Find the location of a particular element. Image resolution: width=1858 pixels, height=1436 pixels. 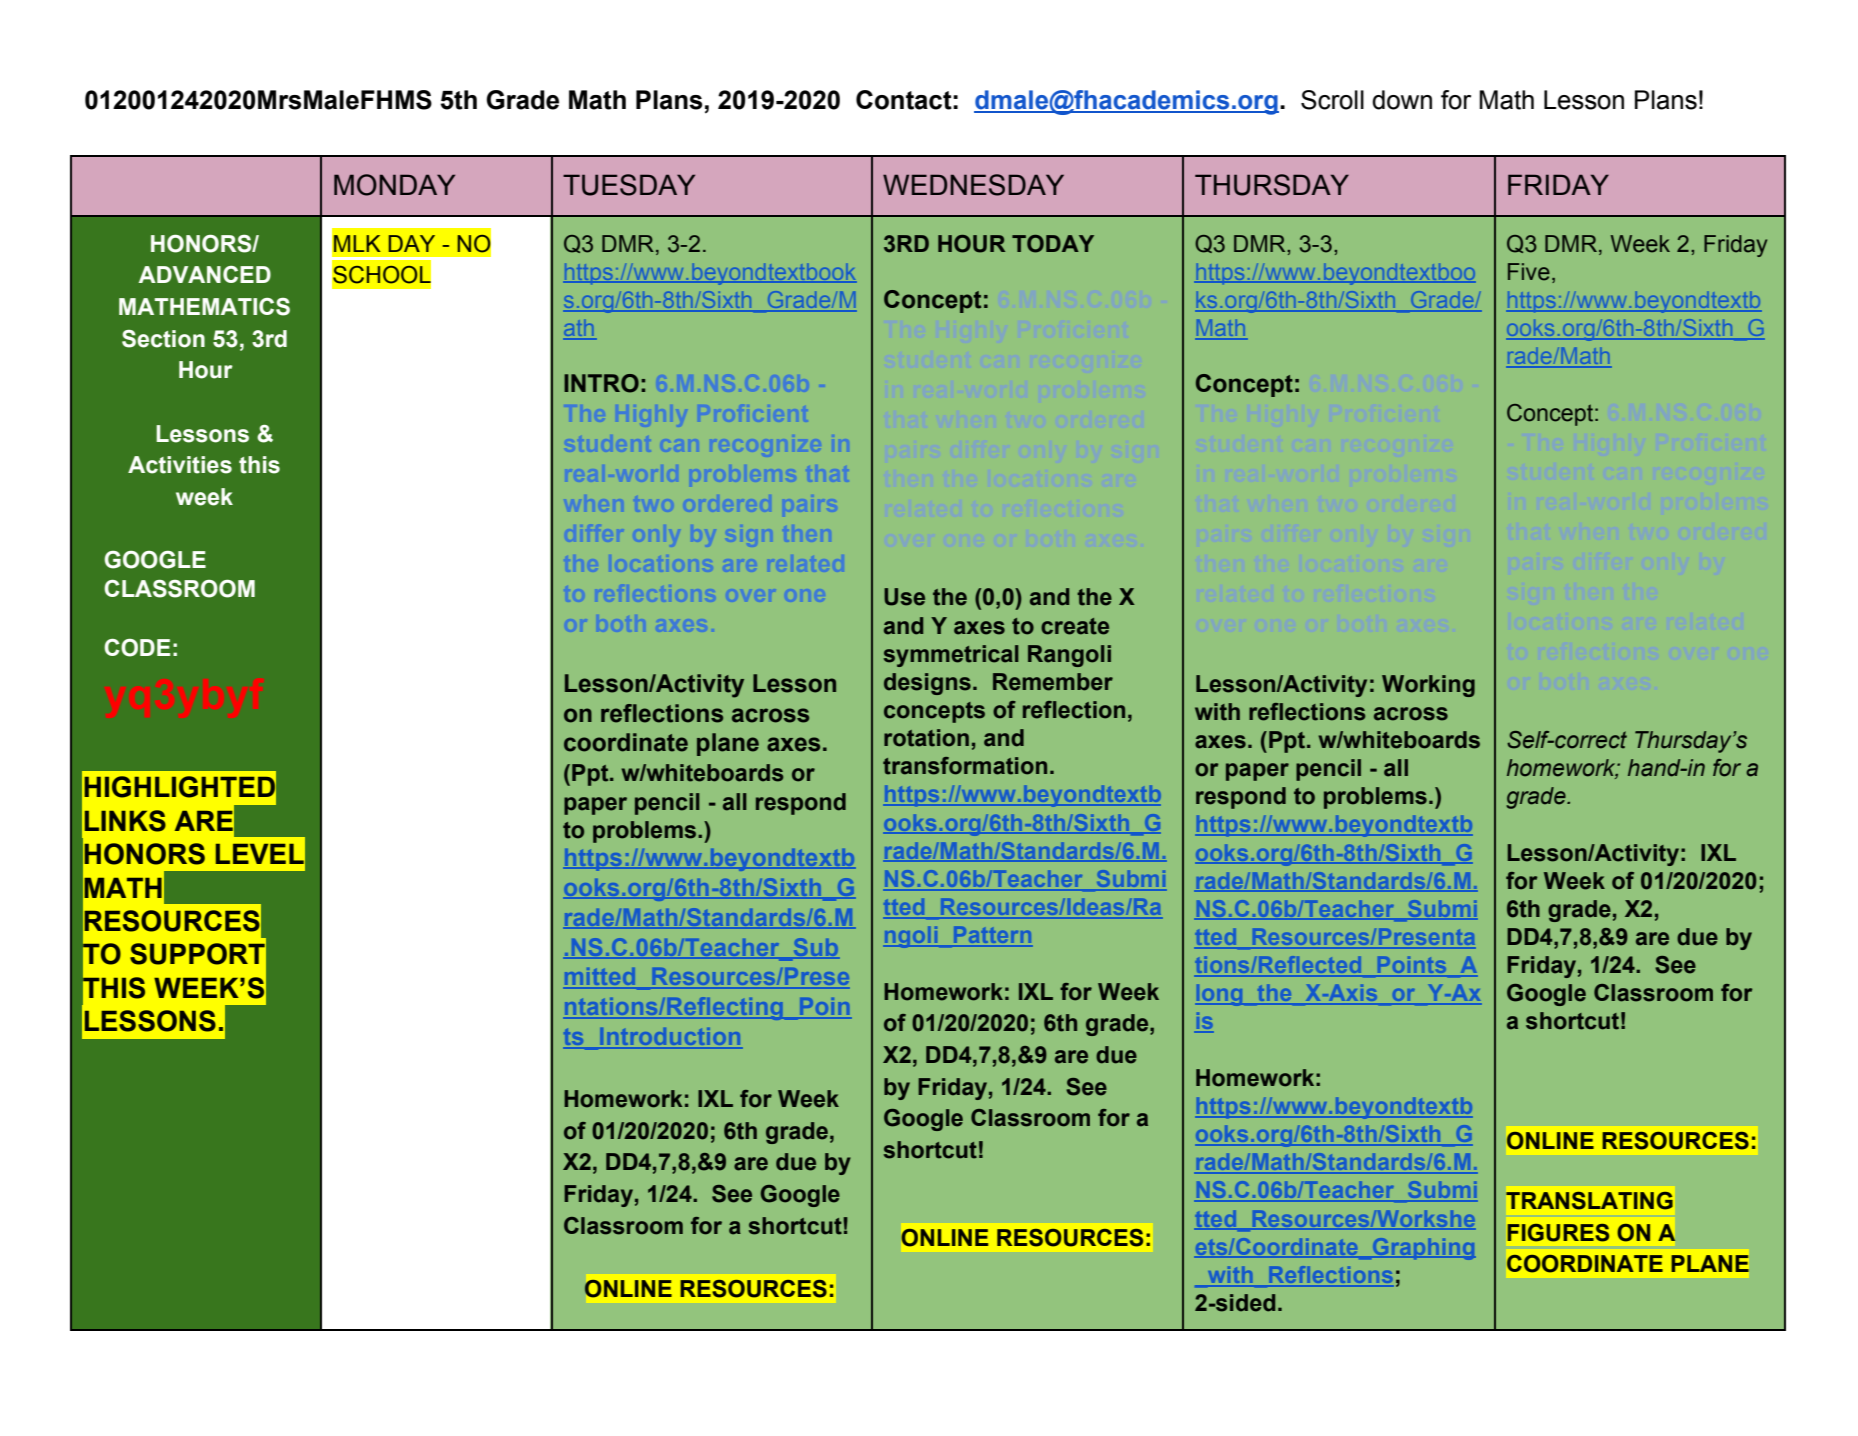

TODAY is located at coordinates (1053, 244).
